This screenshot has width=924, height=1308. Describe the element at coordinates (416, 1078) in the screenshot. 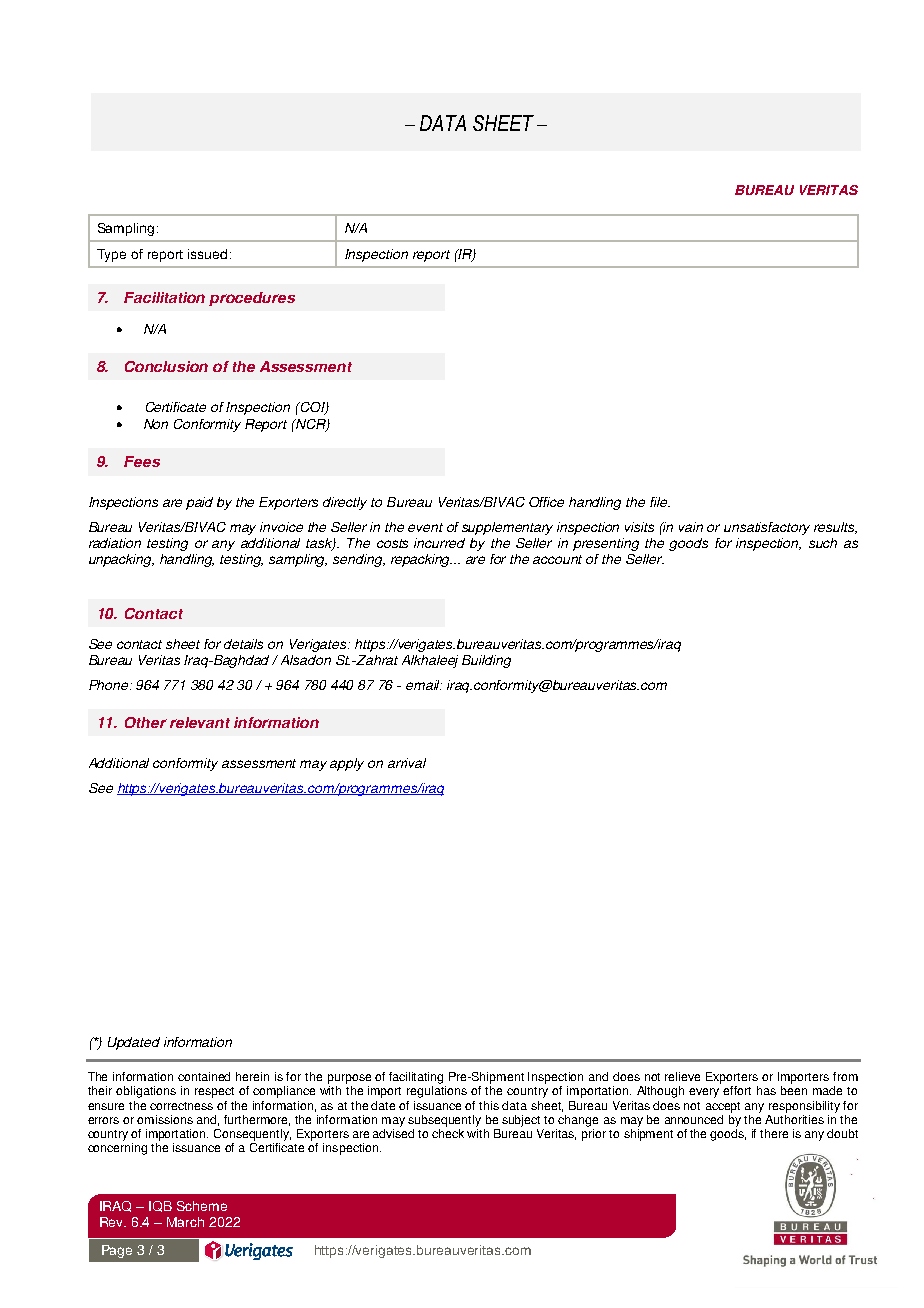

I see `facilitating` at that location.
